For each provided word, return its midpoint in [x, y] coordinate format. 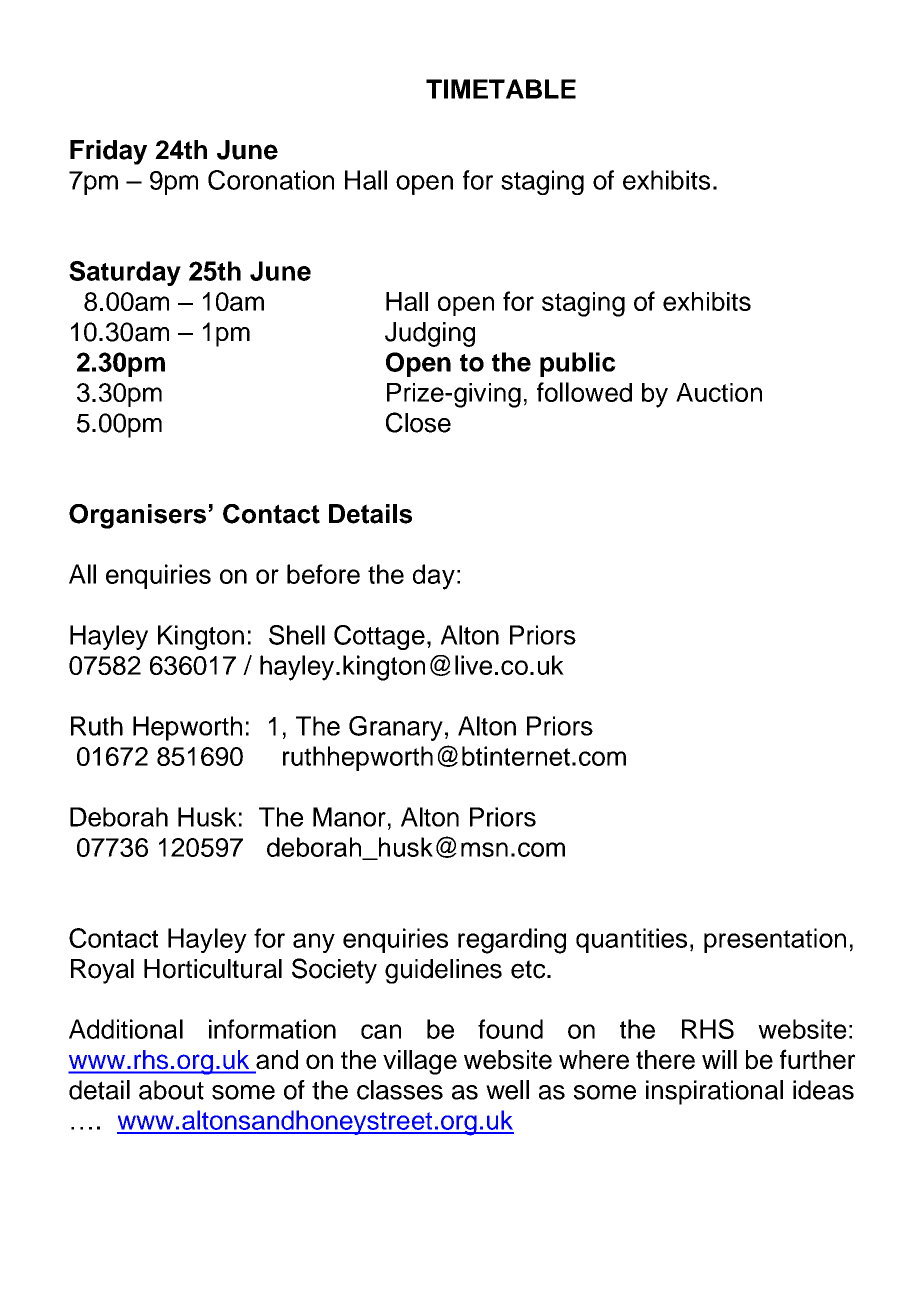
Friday [108, 152]
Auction [719, 392]
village [420, 1062]
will [719, 1059]
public [578, 364]
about [171, 1090]
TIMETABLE [501, 89]
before [323, 574]
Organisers [137, 516]
